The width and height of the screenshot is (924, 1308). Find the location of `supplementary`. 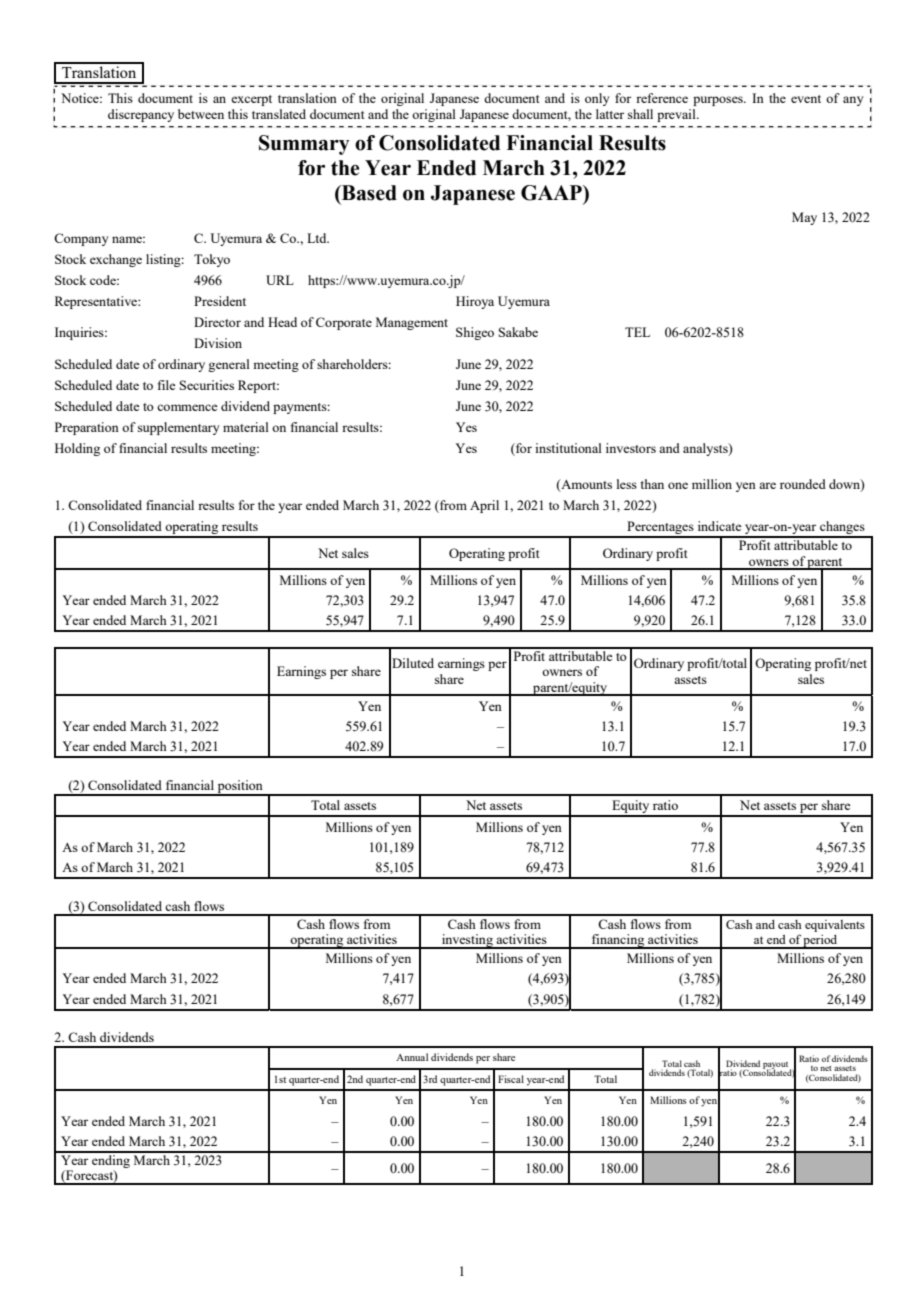

supplementary is located at coordinates (179, 428).
